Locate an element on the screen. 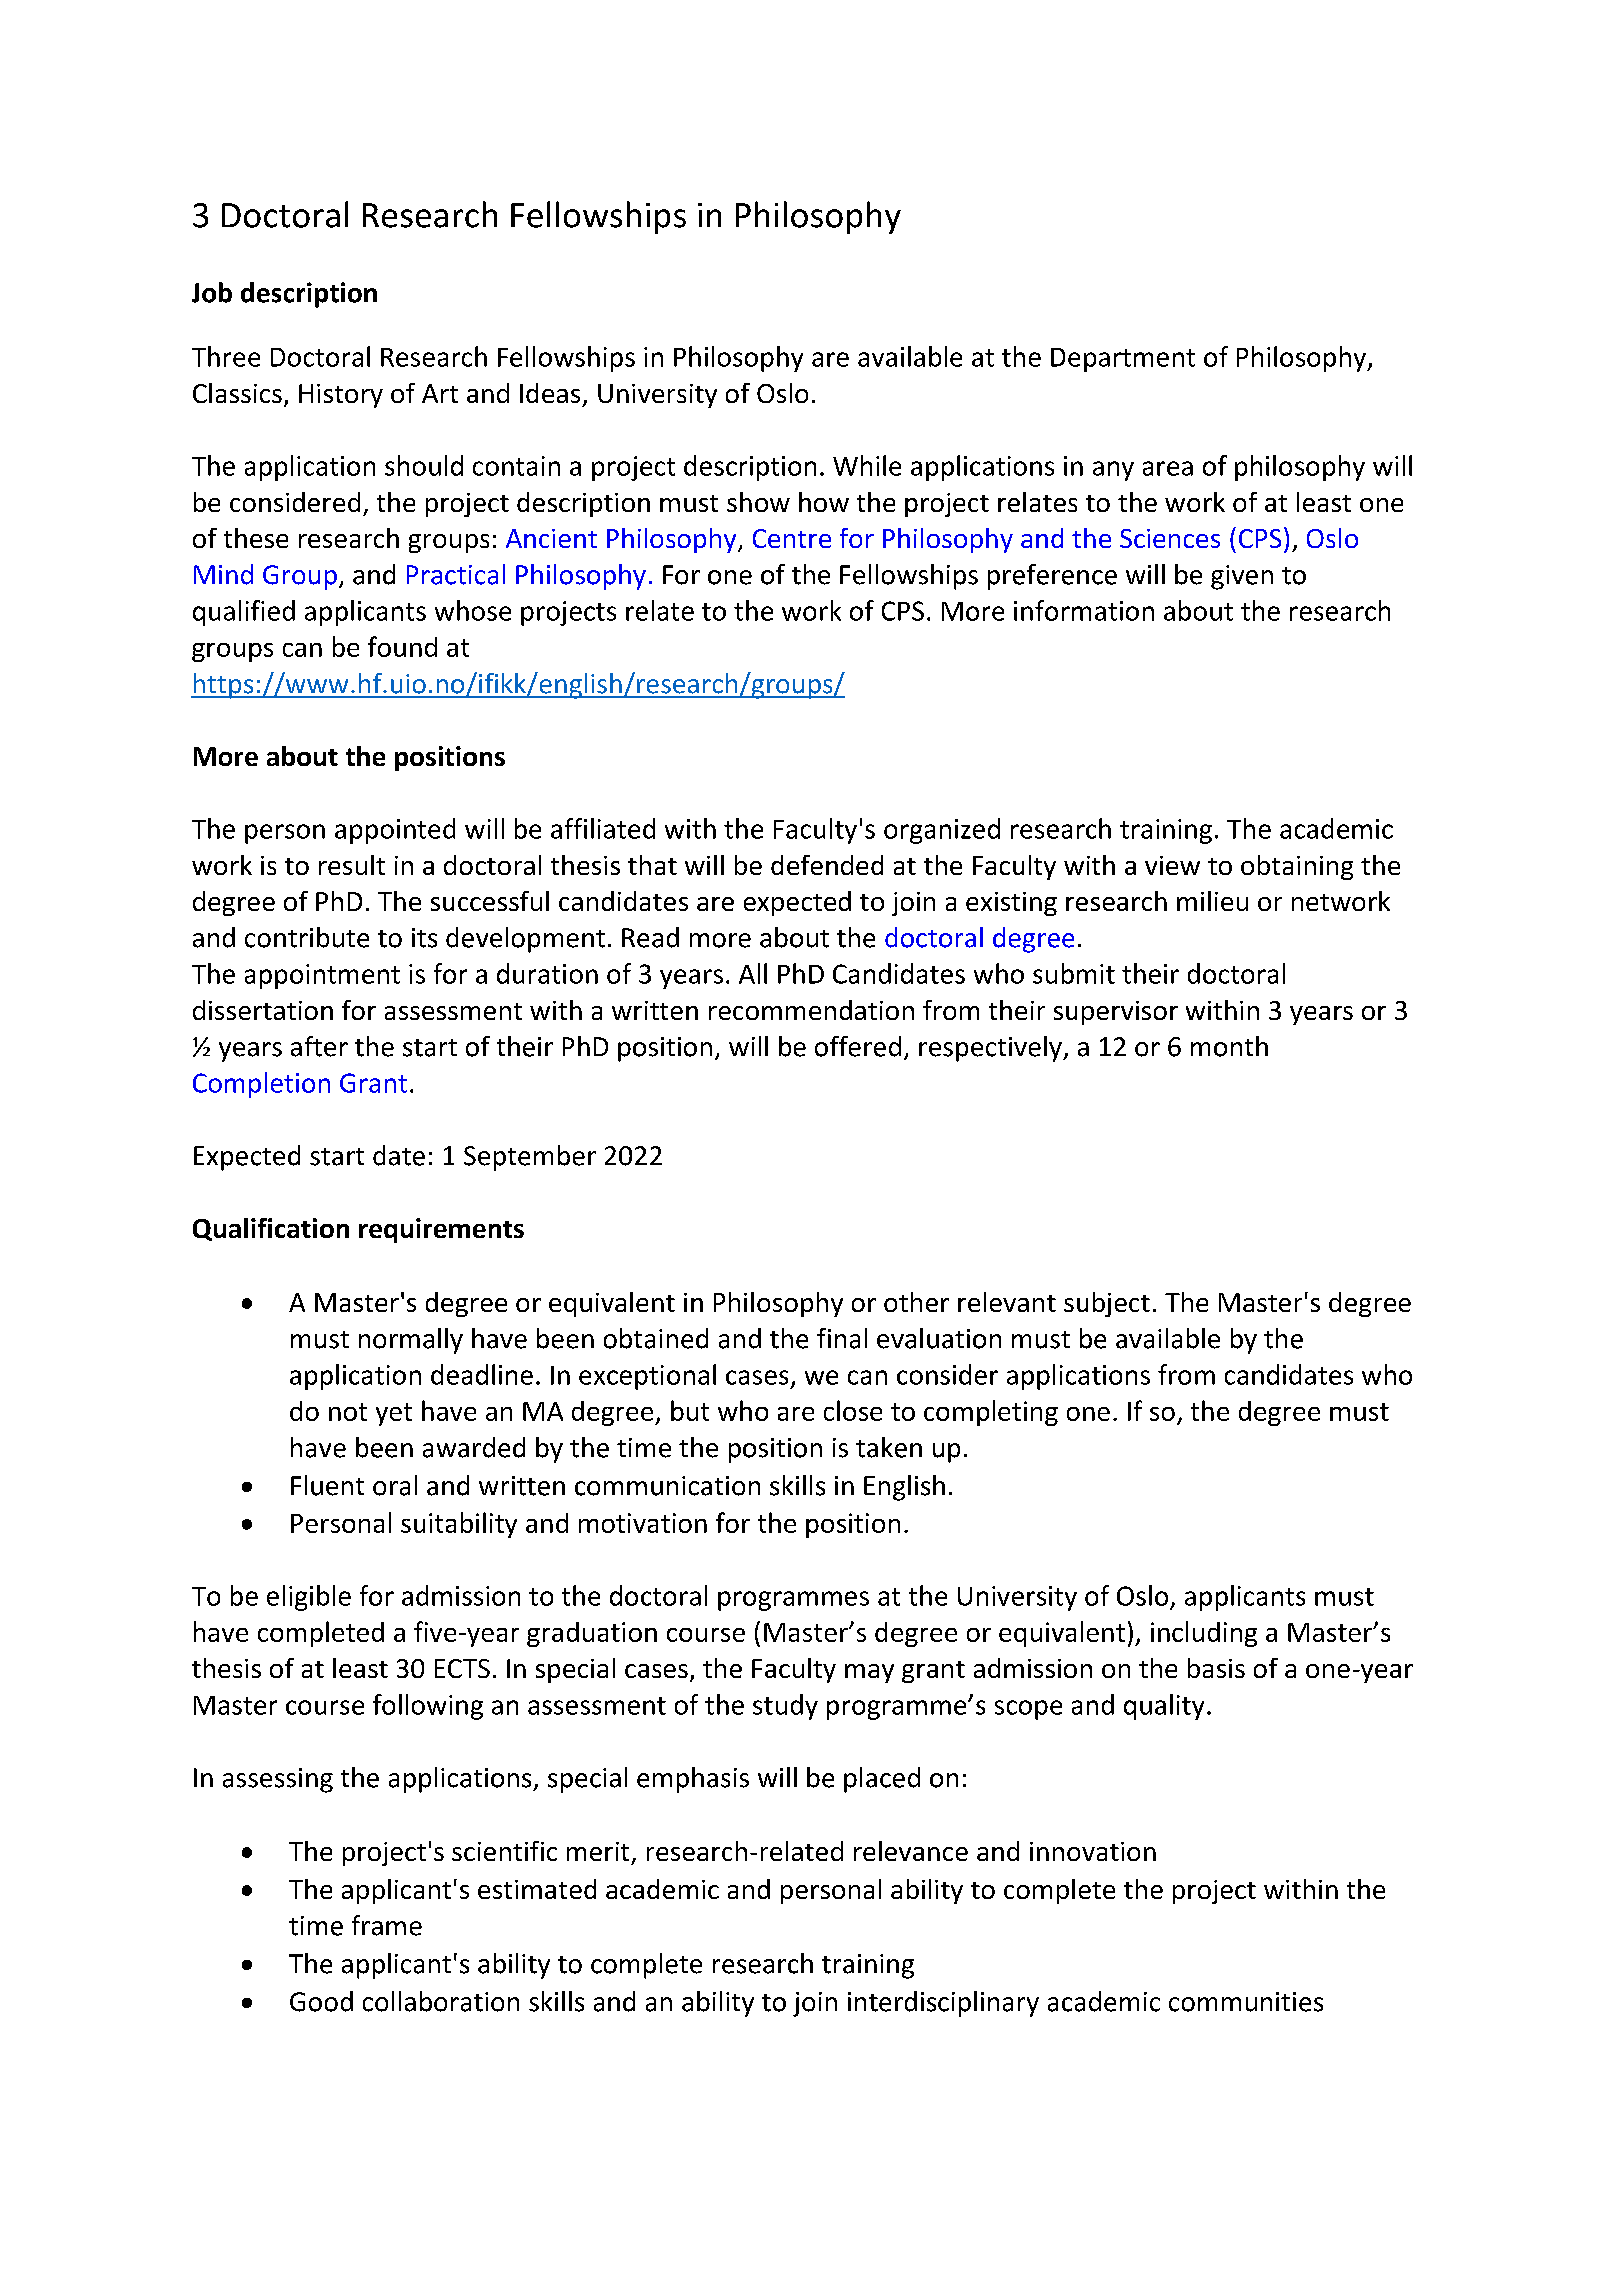 The height and width of the screenshot is (2276, 1608). communities is located at coordinates (1246, 2002).
